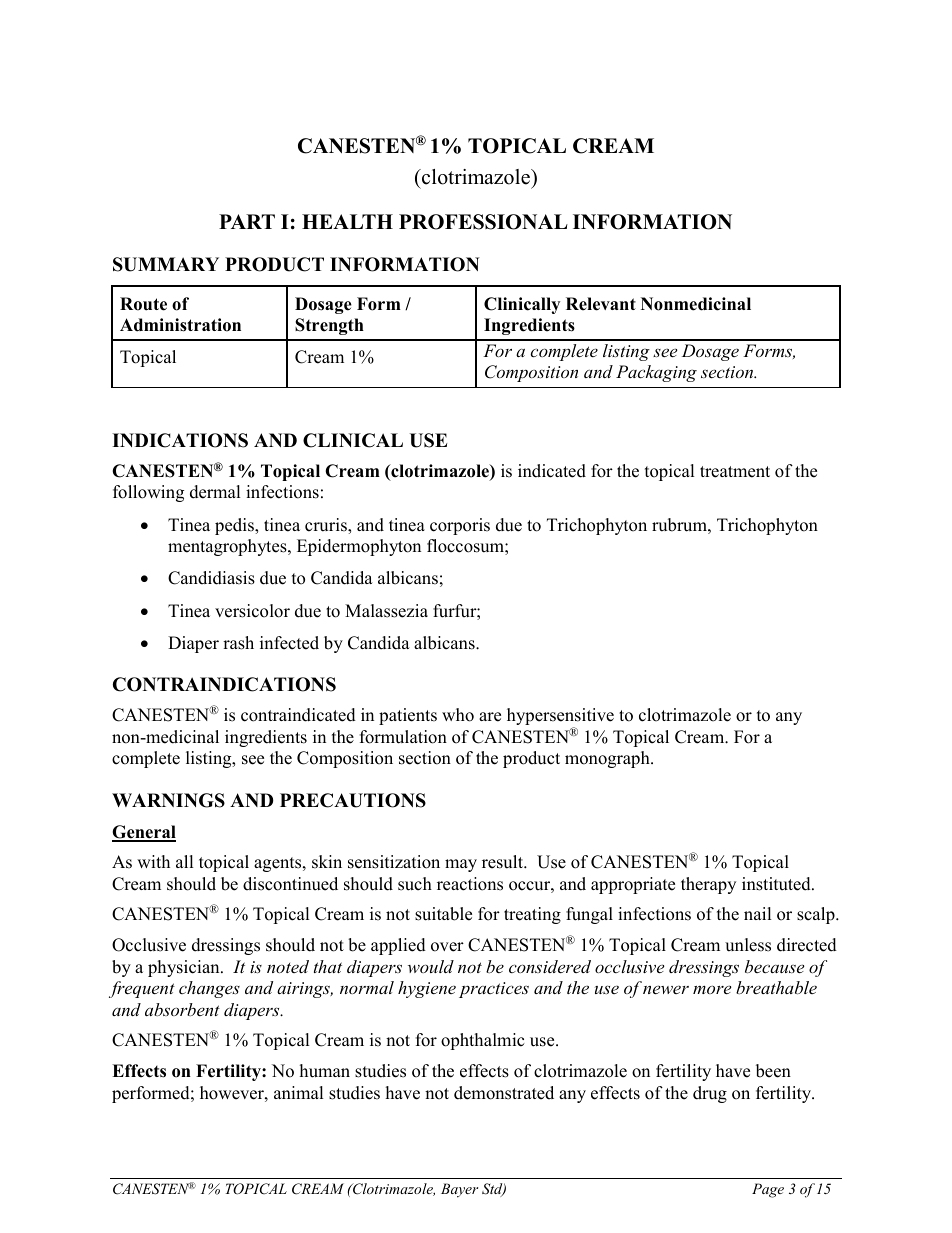  I want to click on more, so click(712, 989).
